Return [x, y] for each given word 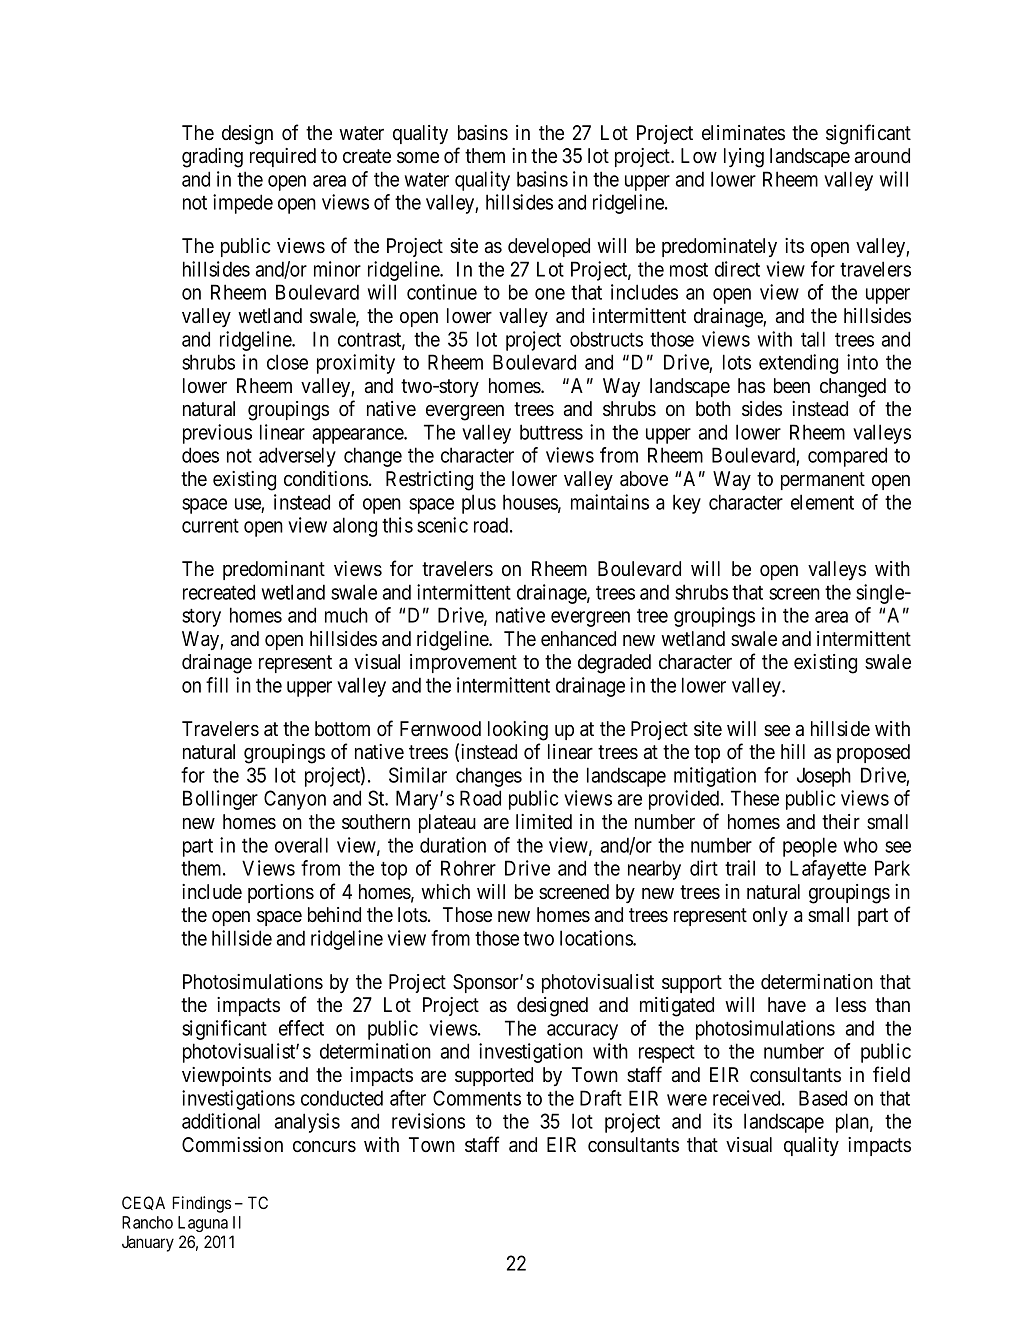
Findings [202, 1204]
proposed [873, 753]
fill [217, 685]
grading [212, 158]
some [418, 158]
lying [744, 158]
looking [518, 731]
